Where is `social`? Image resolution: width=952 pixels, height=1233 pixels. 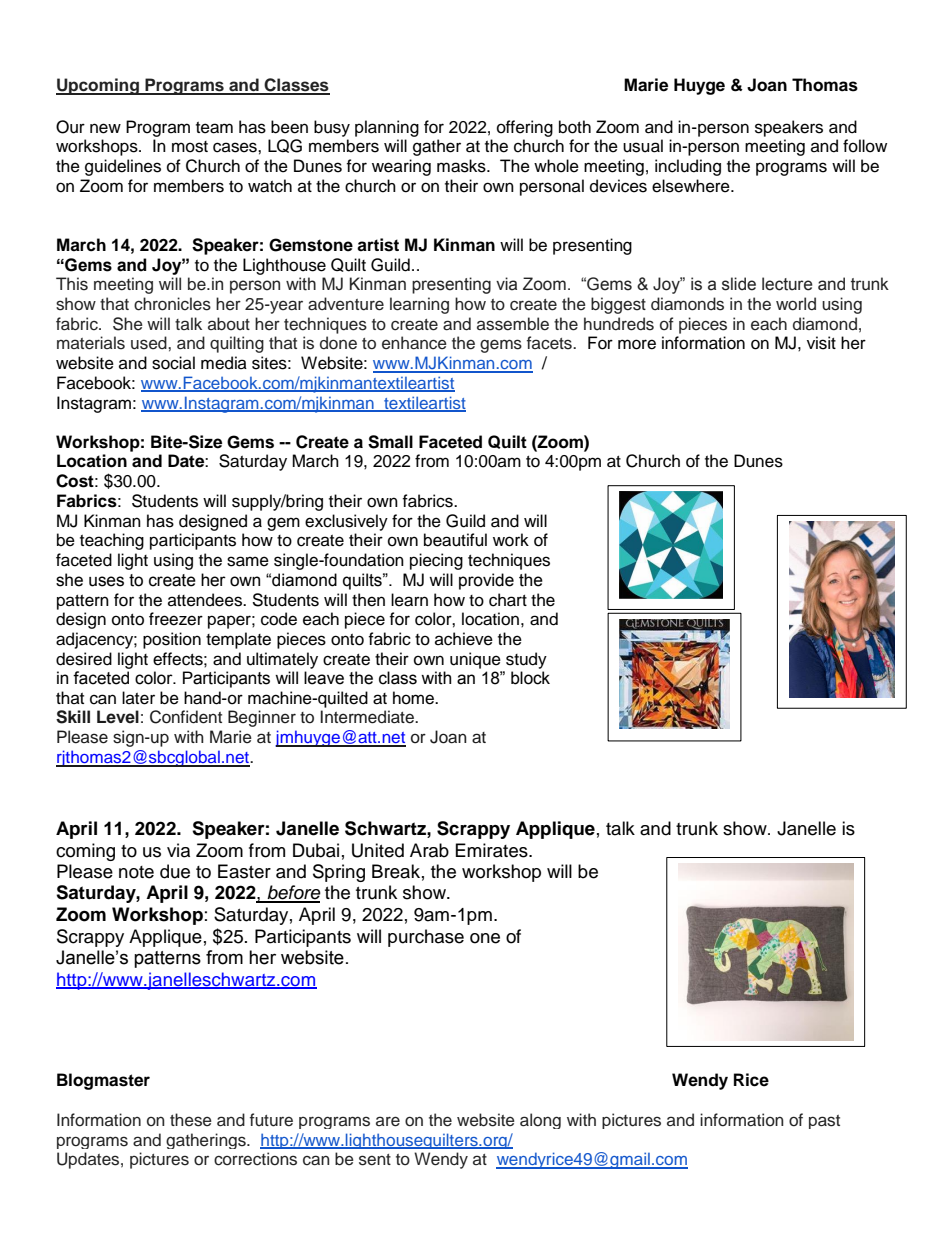 social is located at coordinates (173, 363).
